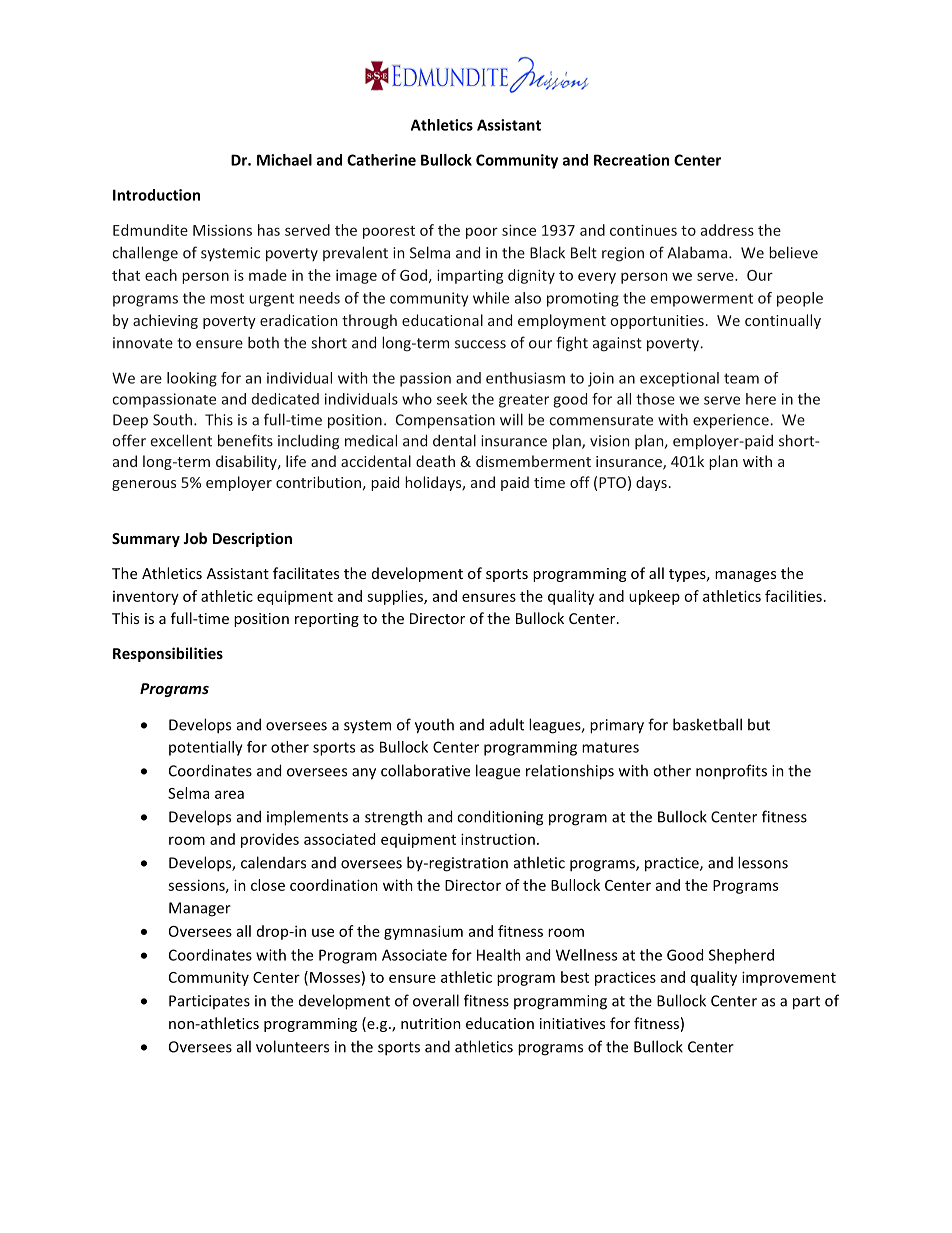  What do you see at coordinates (181, 440) in the document?
I see `excellent` at bounding box center [181, 440].
